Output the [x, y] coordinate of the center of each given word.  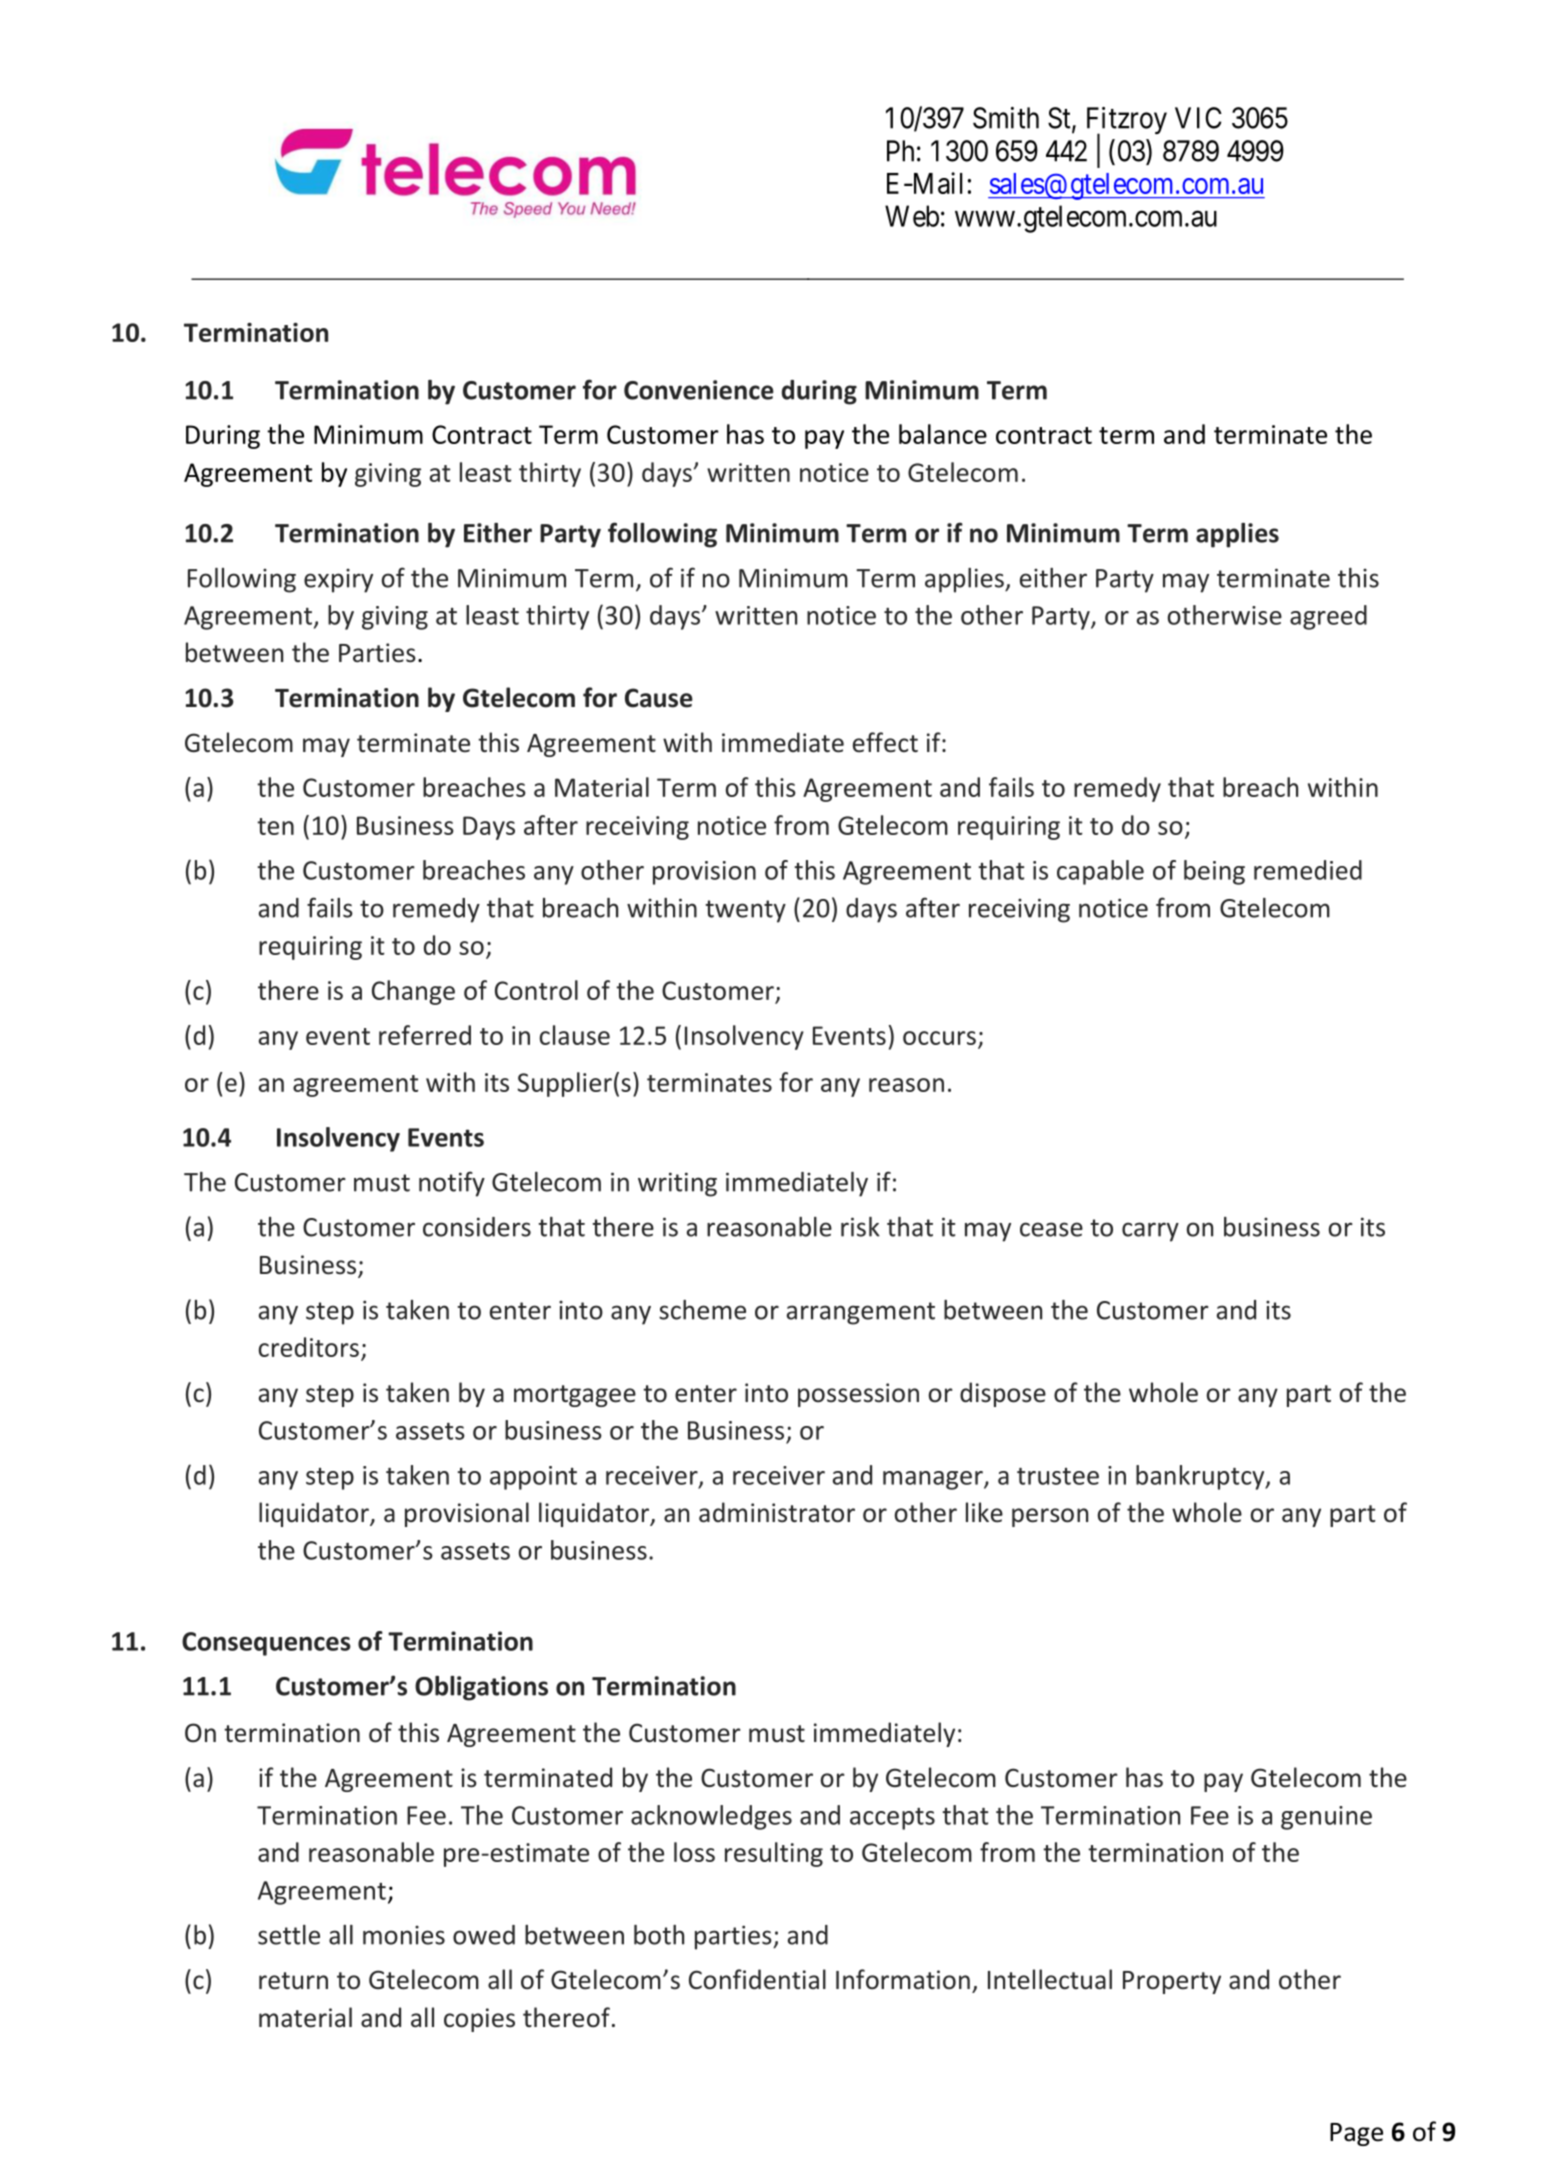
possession [858, 1395]
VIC [1198, 118]
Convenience [699, 390]
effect [885, 742]
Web [912, 216]
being [1214, 872]
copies [479, 2020]
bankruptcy [1201, 1477]
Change [413, 992]
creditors [309, 1347]
